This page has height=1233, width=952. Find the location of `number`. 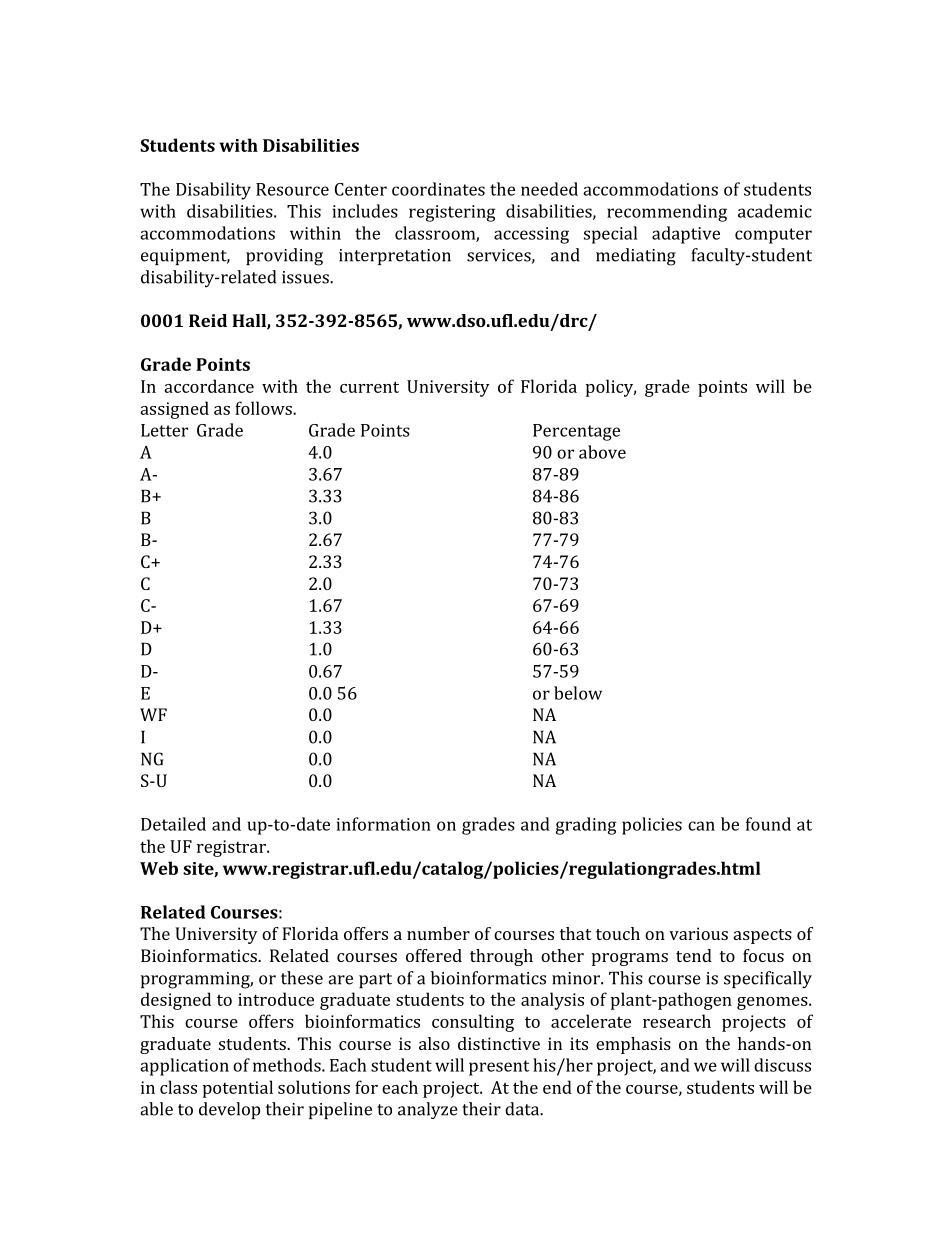

number is located at coordinates (438, 933).
